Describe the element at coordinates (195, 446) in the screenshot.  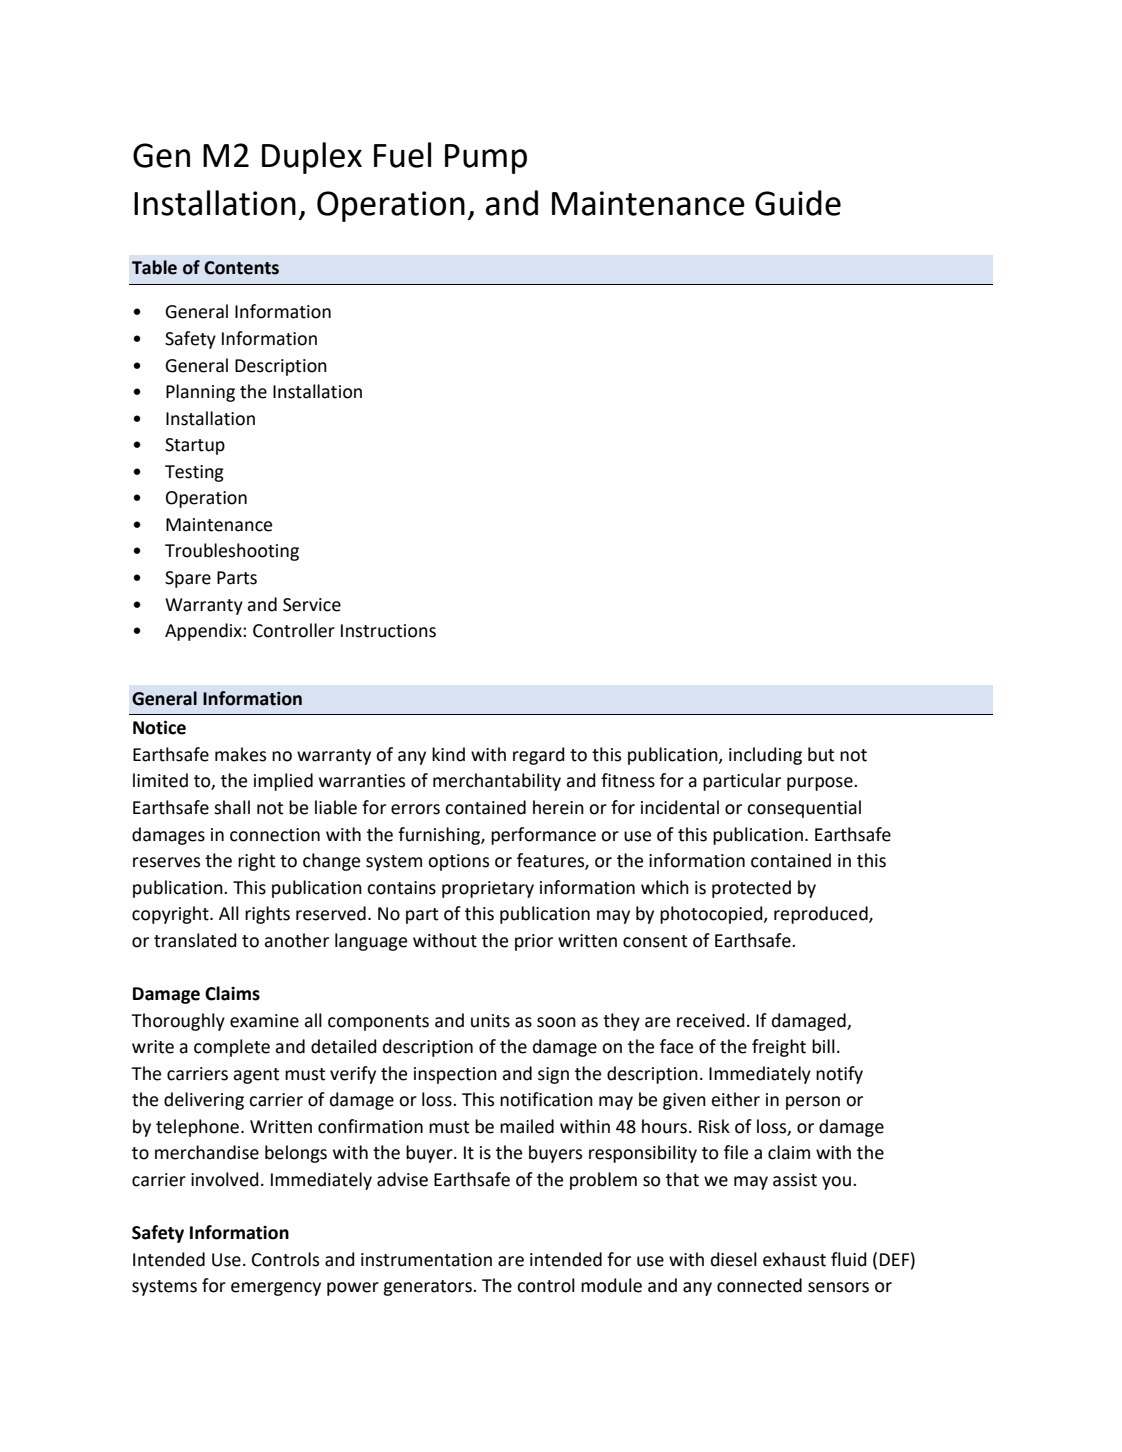
I see `Startup` at that location.
